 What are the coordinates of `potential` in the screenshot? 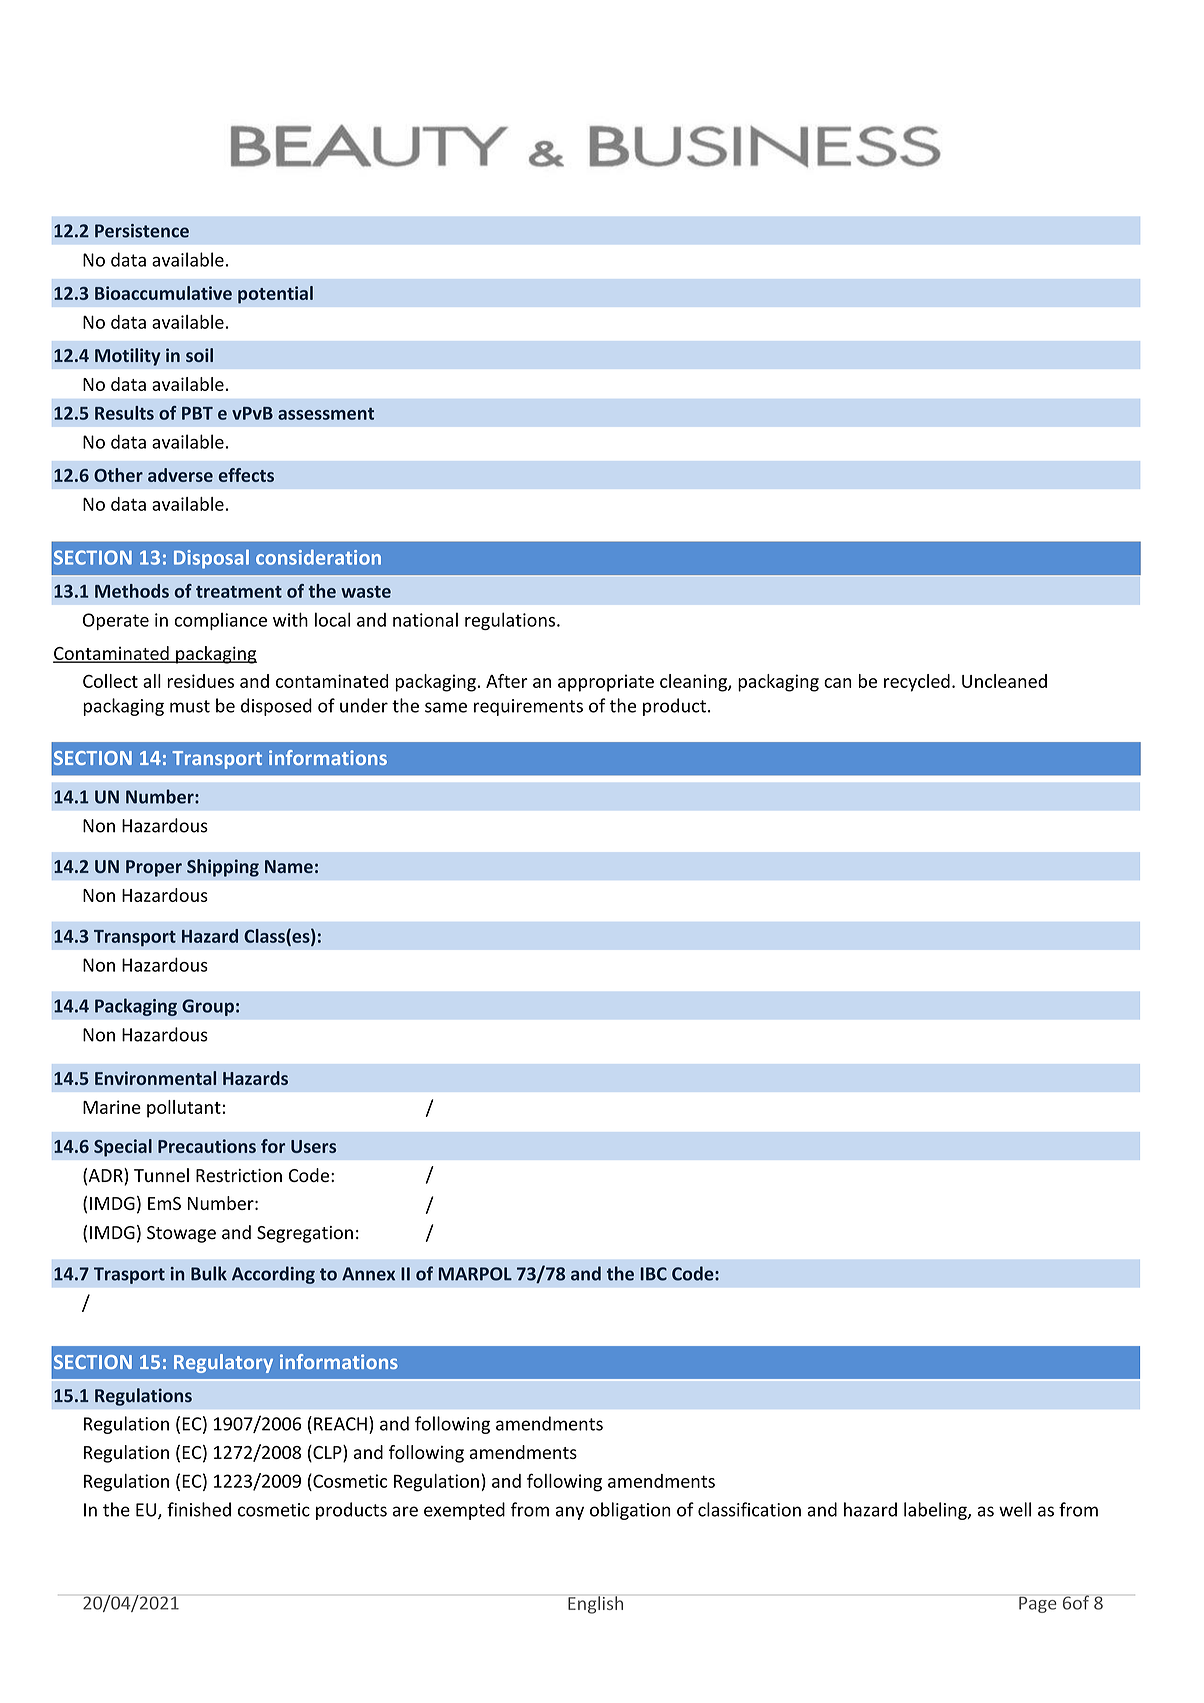 It's located at (275, 295).
